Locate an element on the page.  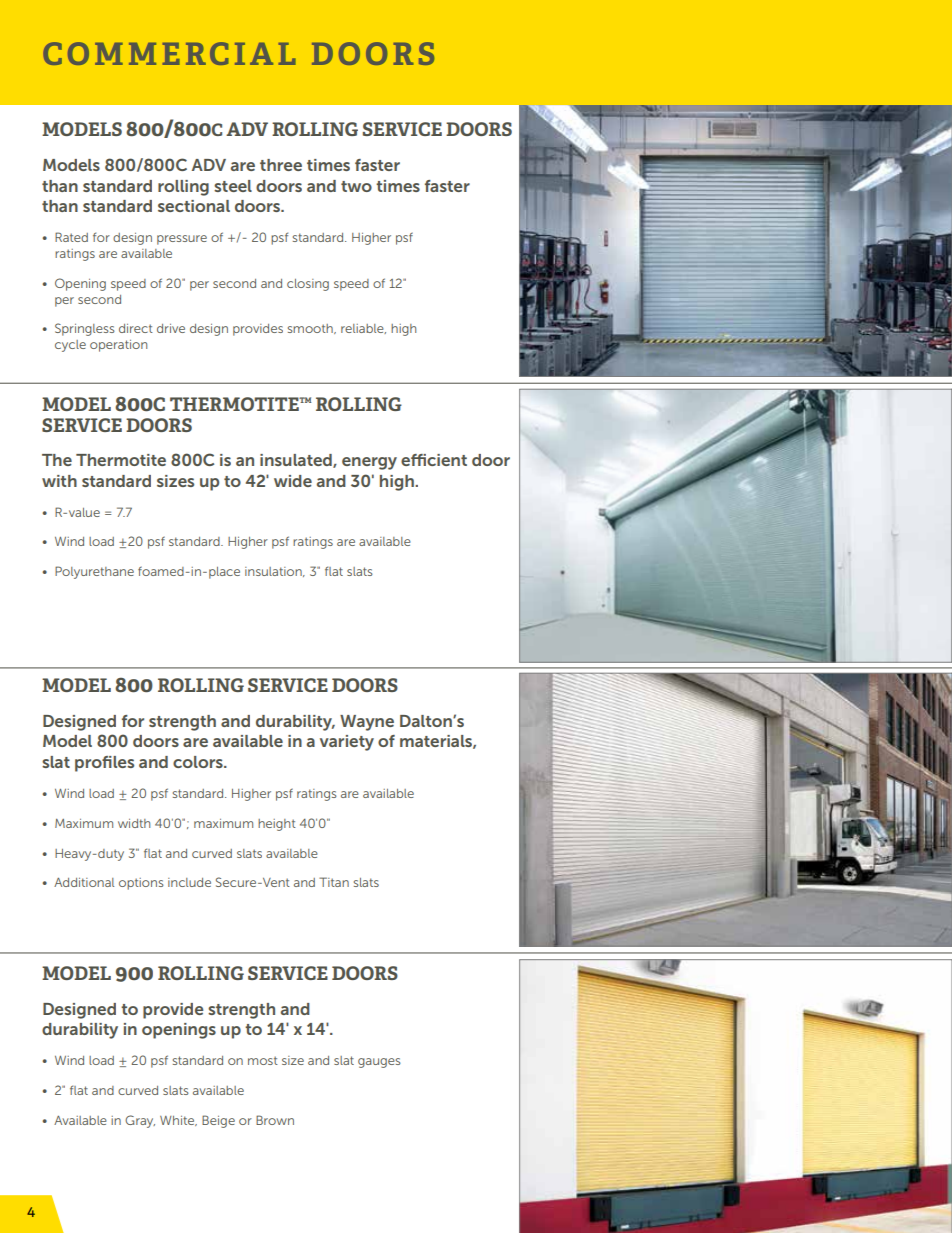
most is located at coordinates (263, 1060).
